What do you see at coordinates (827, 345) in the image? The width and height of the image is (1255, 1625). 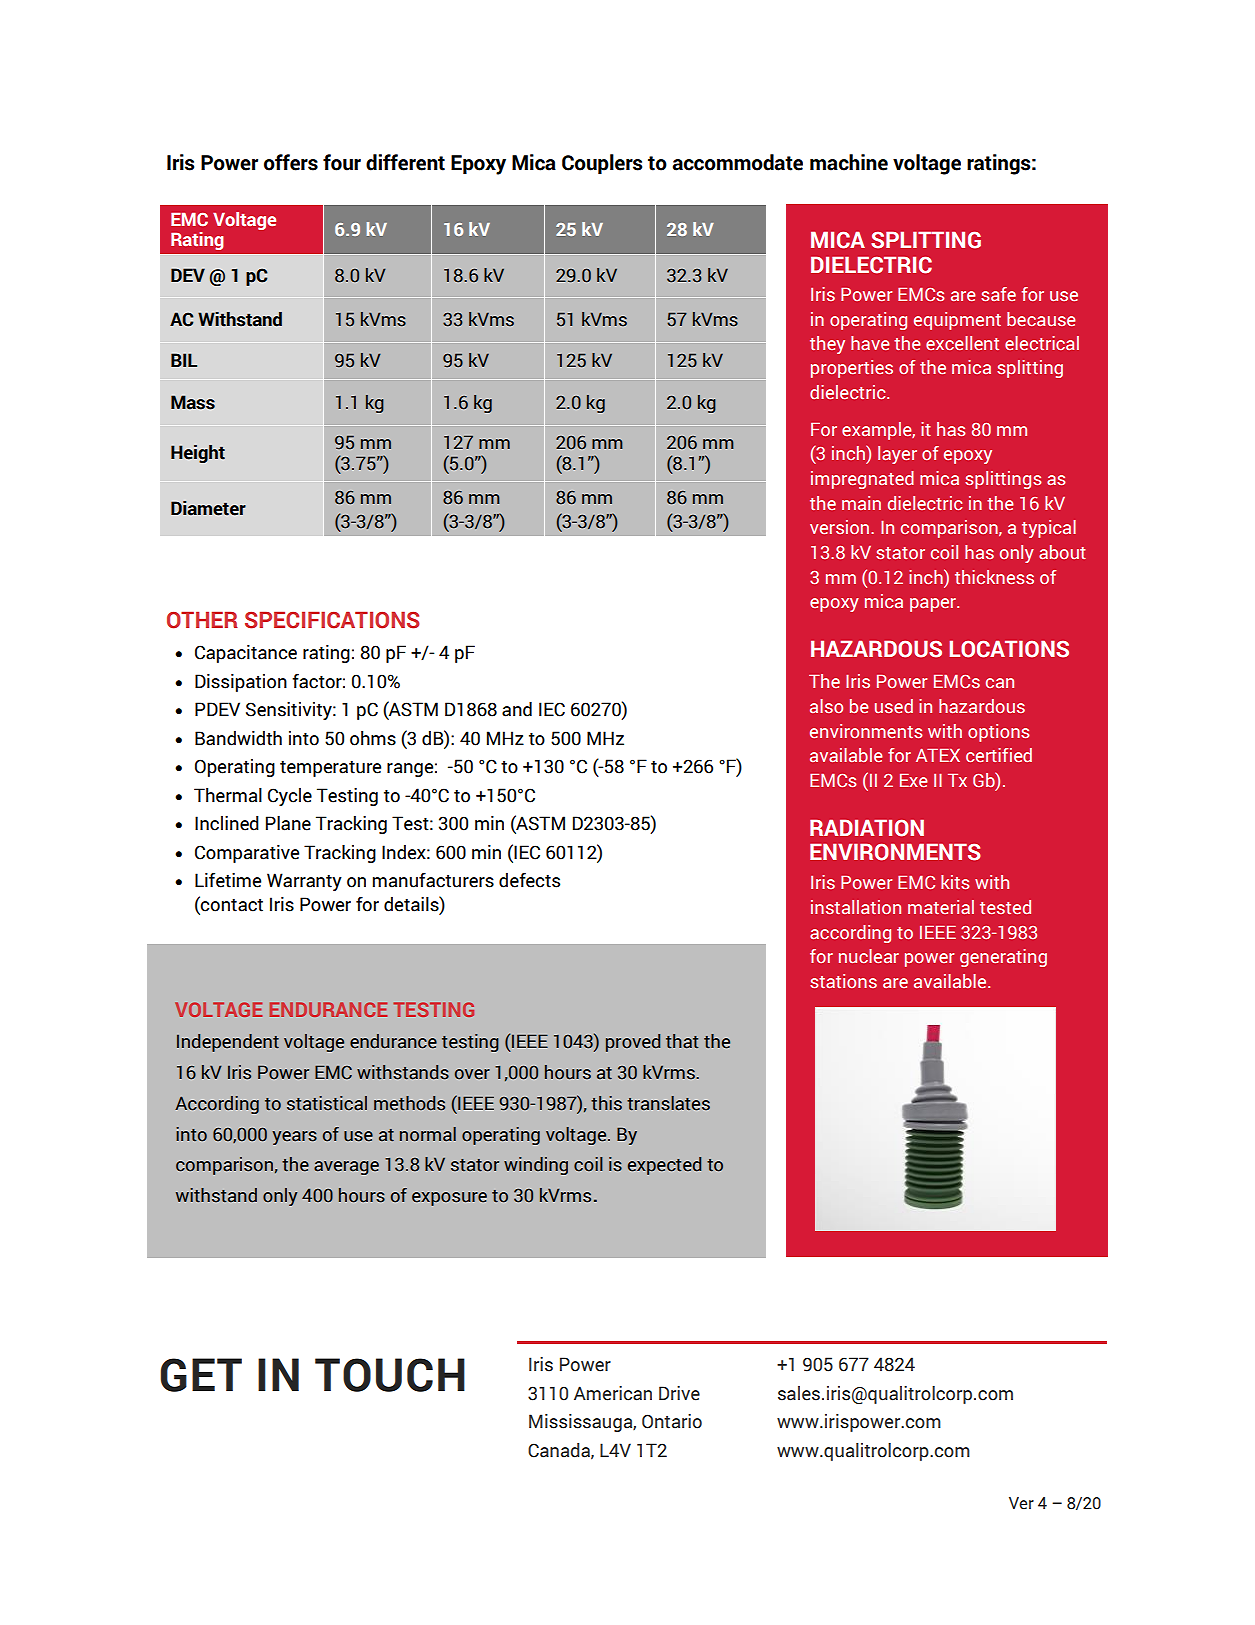 I see `they` at bounding box center [827, 345].
